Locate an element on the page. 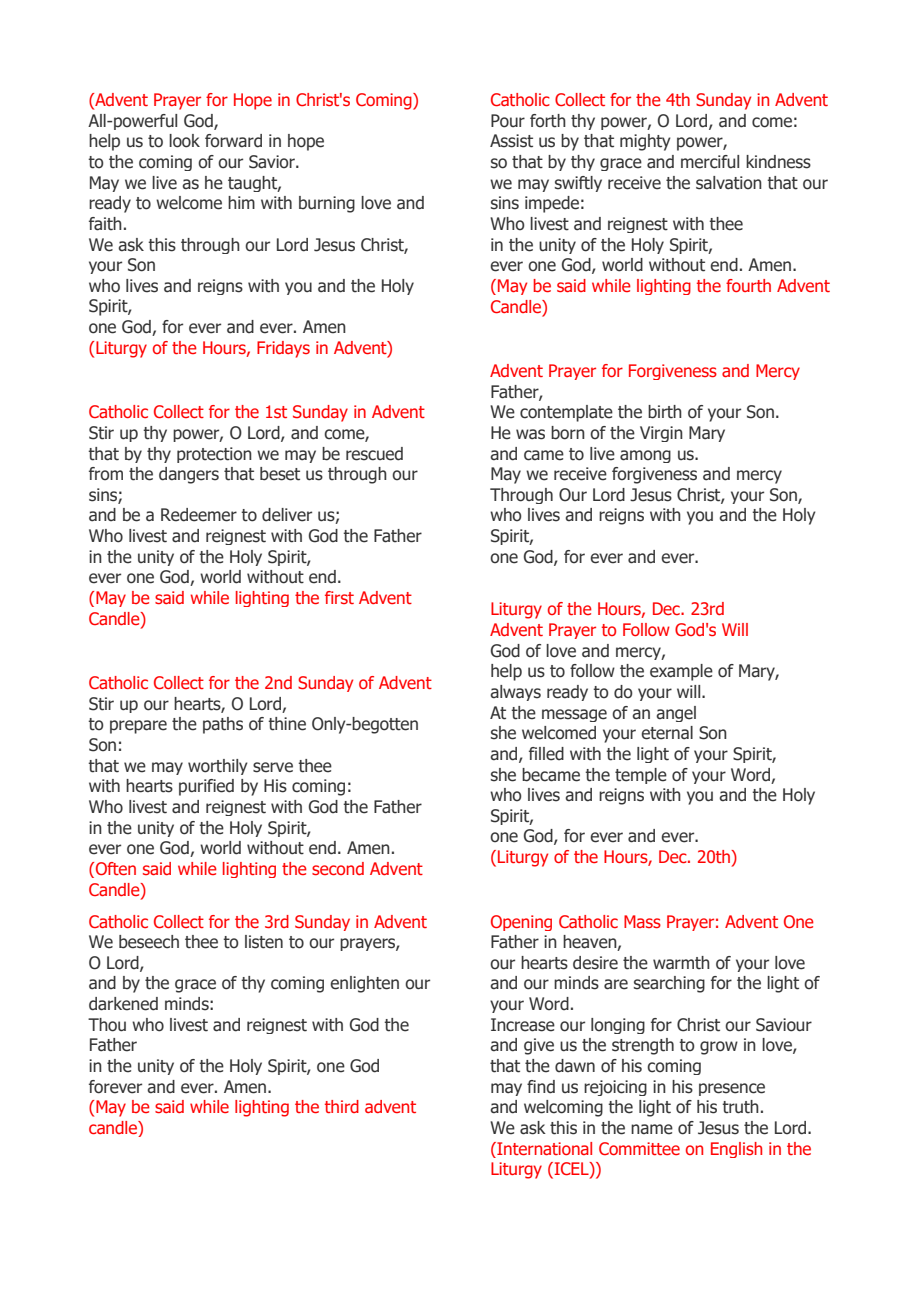 The height and width of the document is (1308, 924). truth is located at coordinates (740, 1107).
